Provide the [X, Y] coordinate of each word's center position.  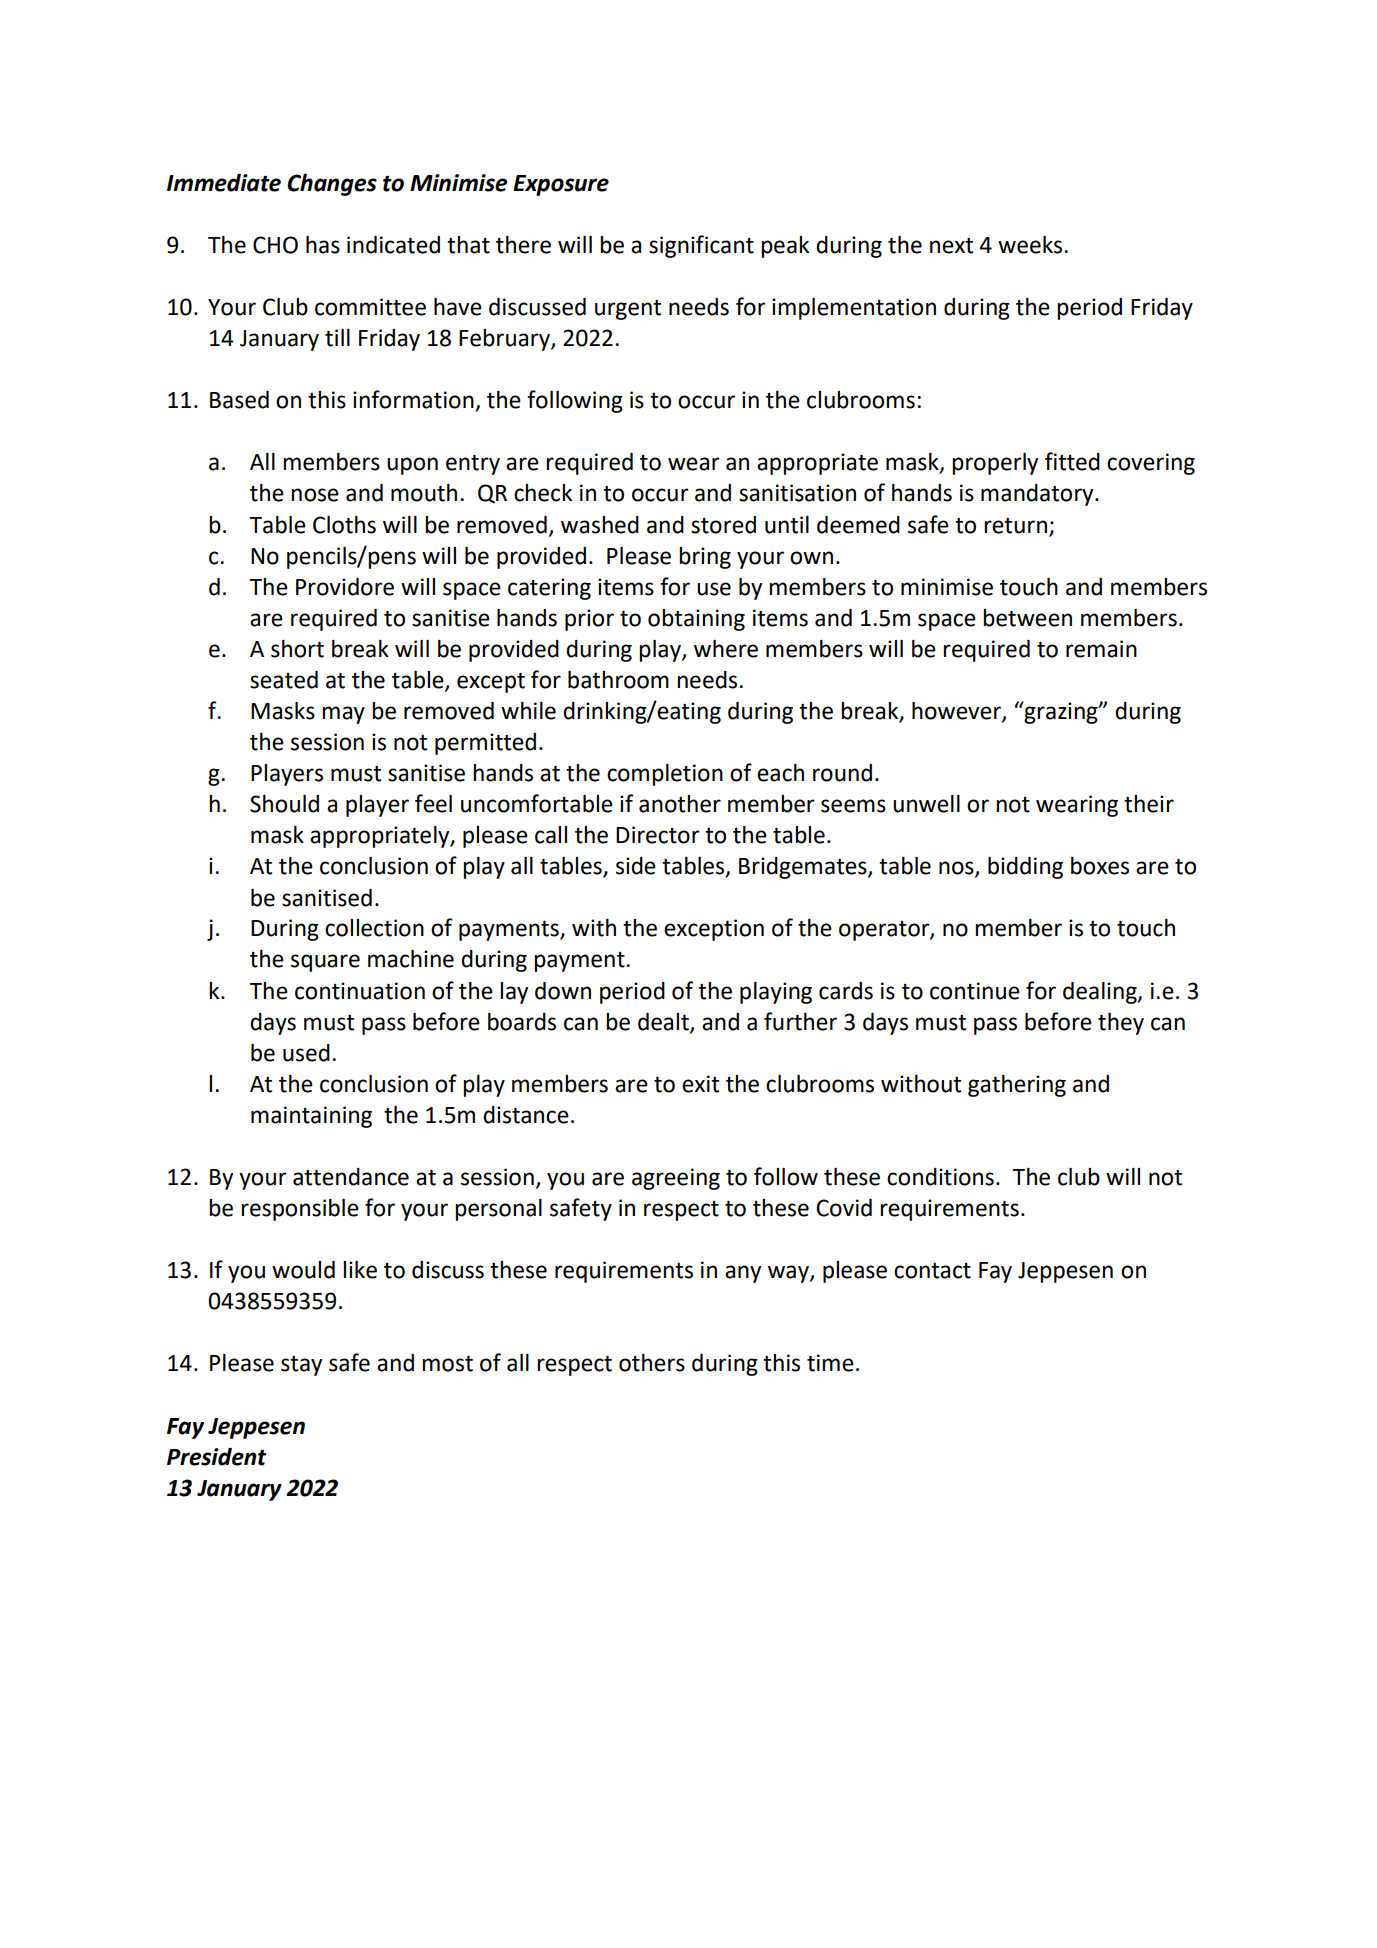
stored [723, 525]
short [297, 649]
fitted [1072, 461]
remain [1101, 649]
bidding [1025, 868]
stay [301, 1366]
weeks [1031, 245]
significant [701, 246]
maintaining [311, 1117]
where [726, 649]
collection [374, 928]
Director [658, 835]
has [323, 245]
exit [700, 1084]
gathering [1017, 1086]
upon [412, 466]
